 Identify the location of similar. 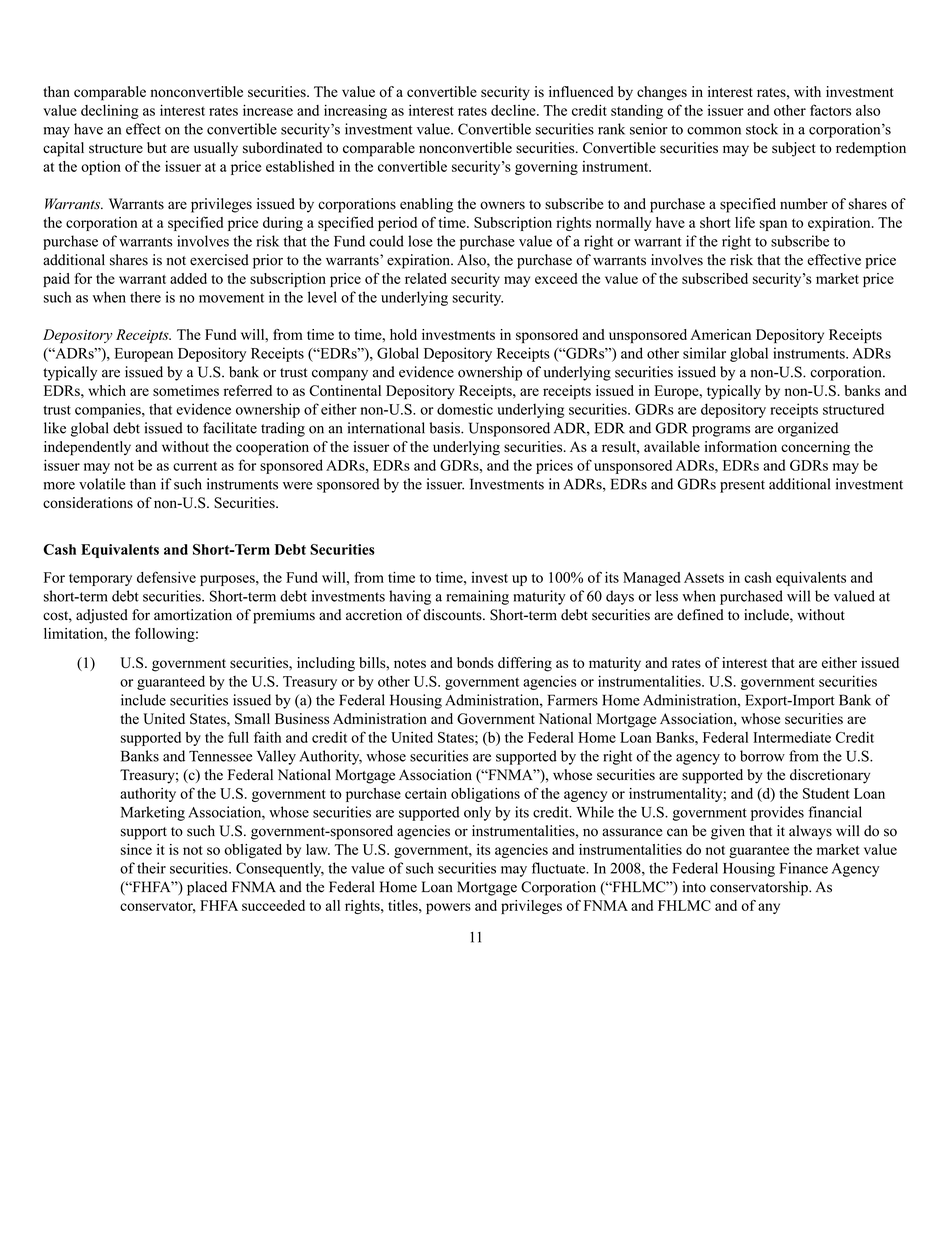
(704, 353).
